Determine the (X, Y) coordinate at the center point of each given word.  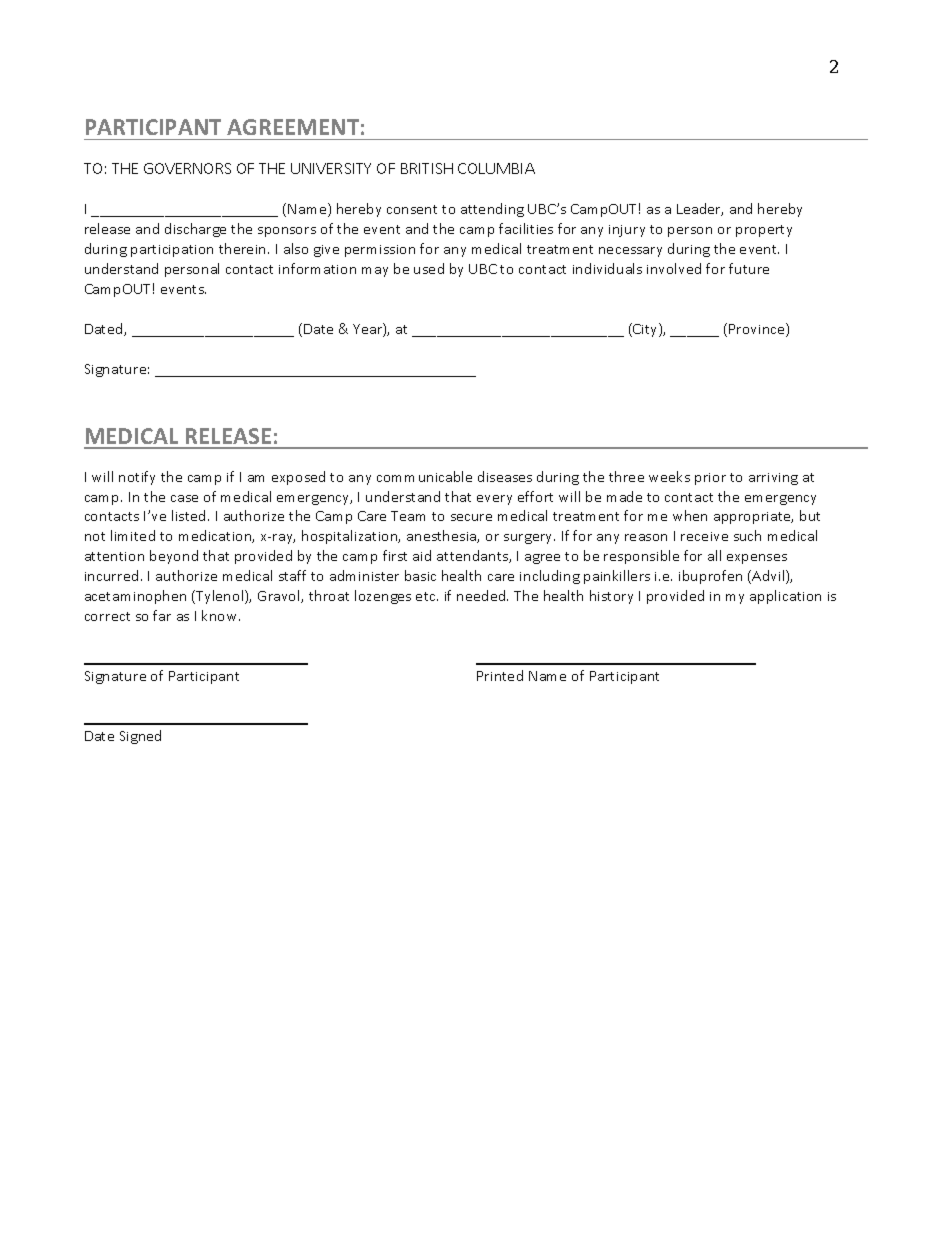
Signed (140, 737)
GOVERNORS (187, 168)
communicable (424, 476)
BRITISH (427, 168)
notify (137, 478)
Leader (700, 209)
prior (710, 479)
